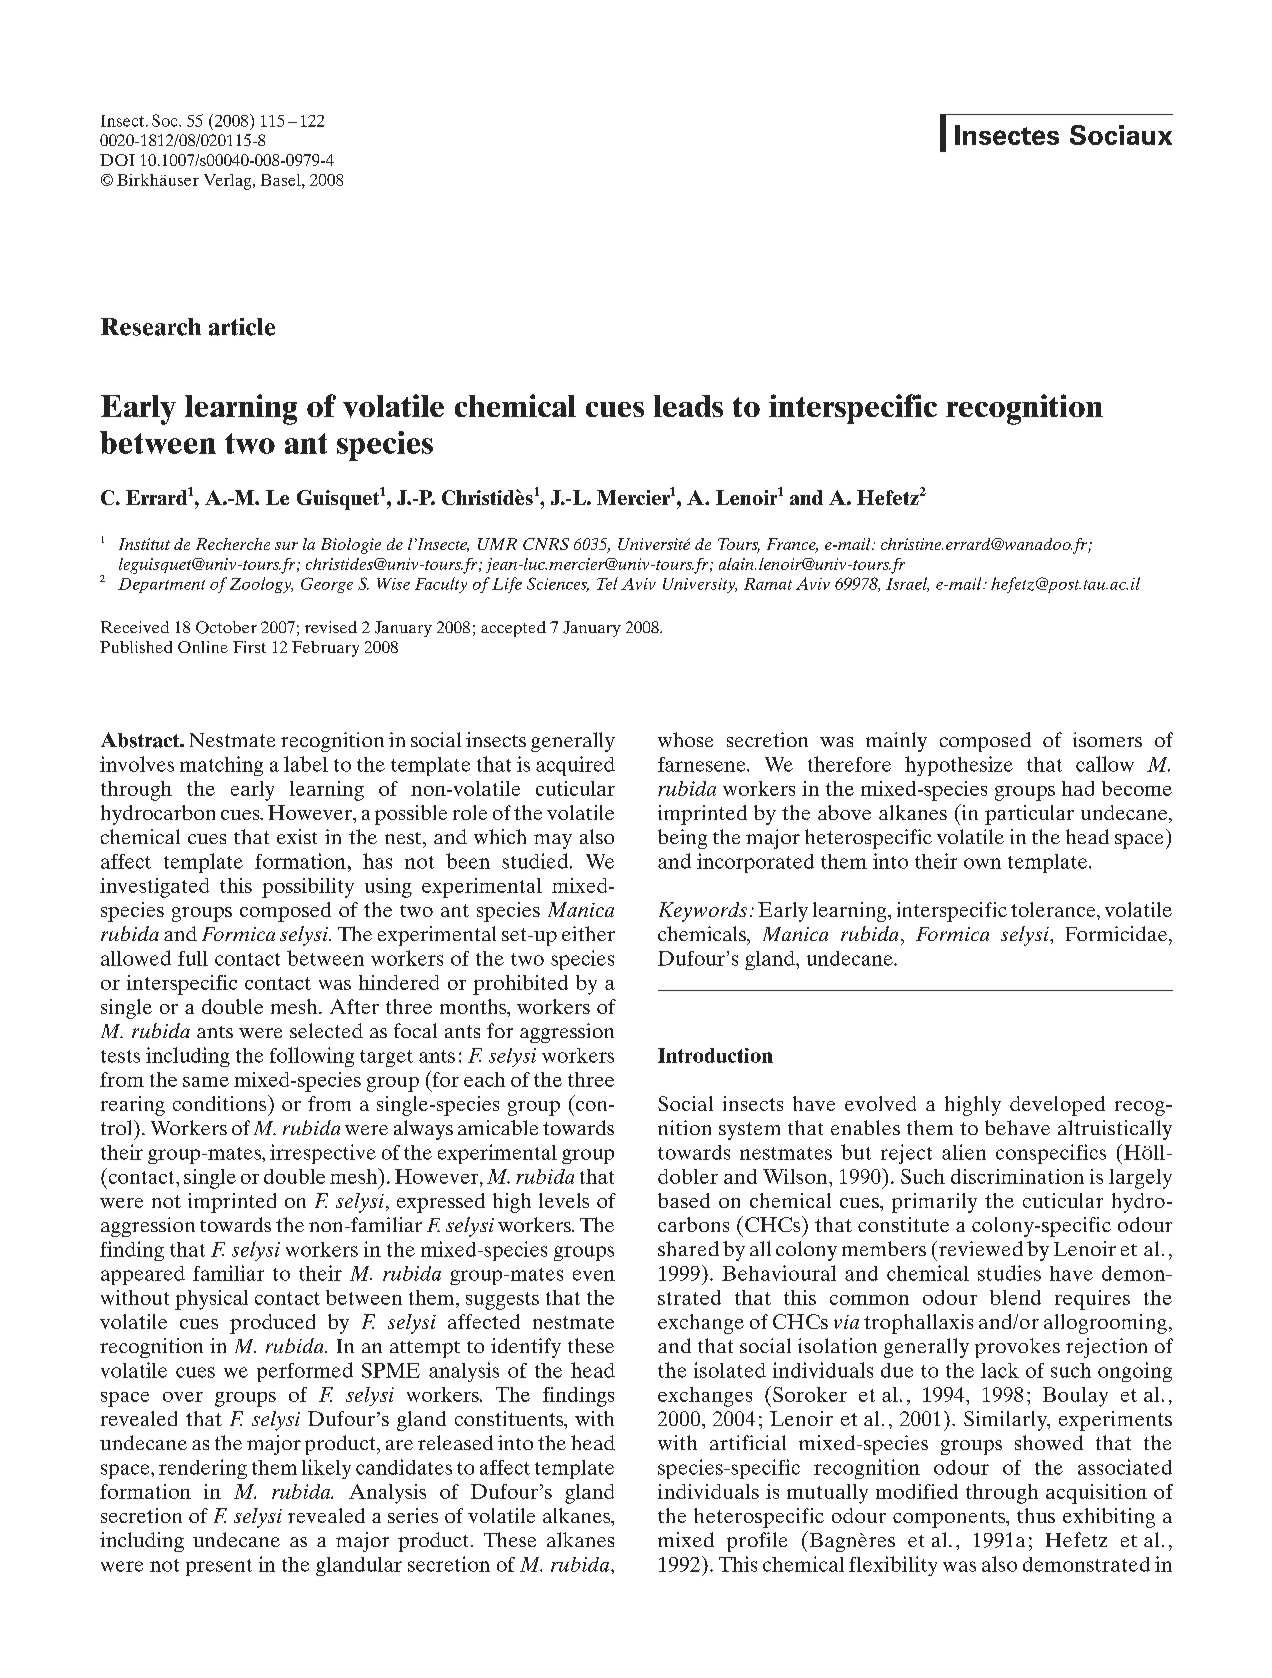  Describe the element at coordinates (323, 1154) in the page. I see `irrespective` at that location.
